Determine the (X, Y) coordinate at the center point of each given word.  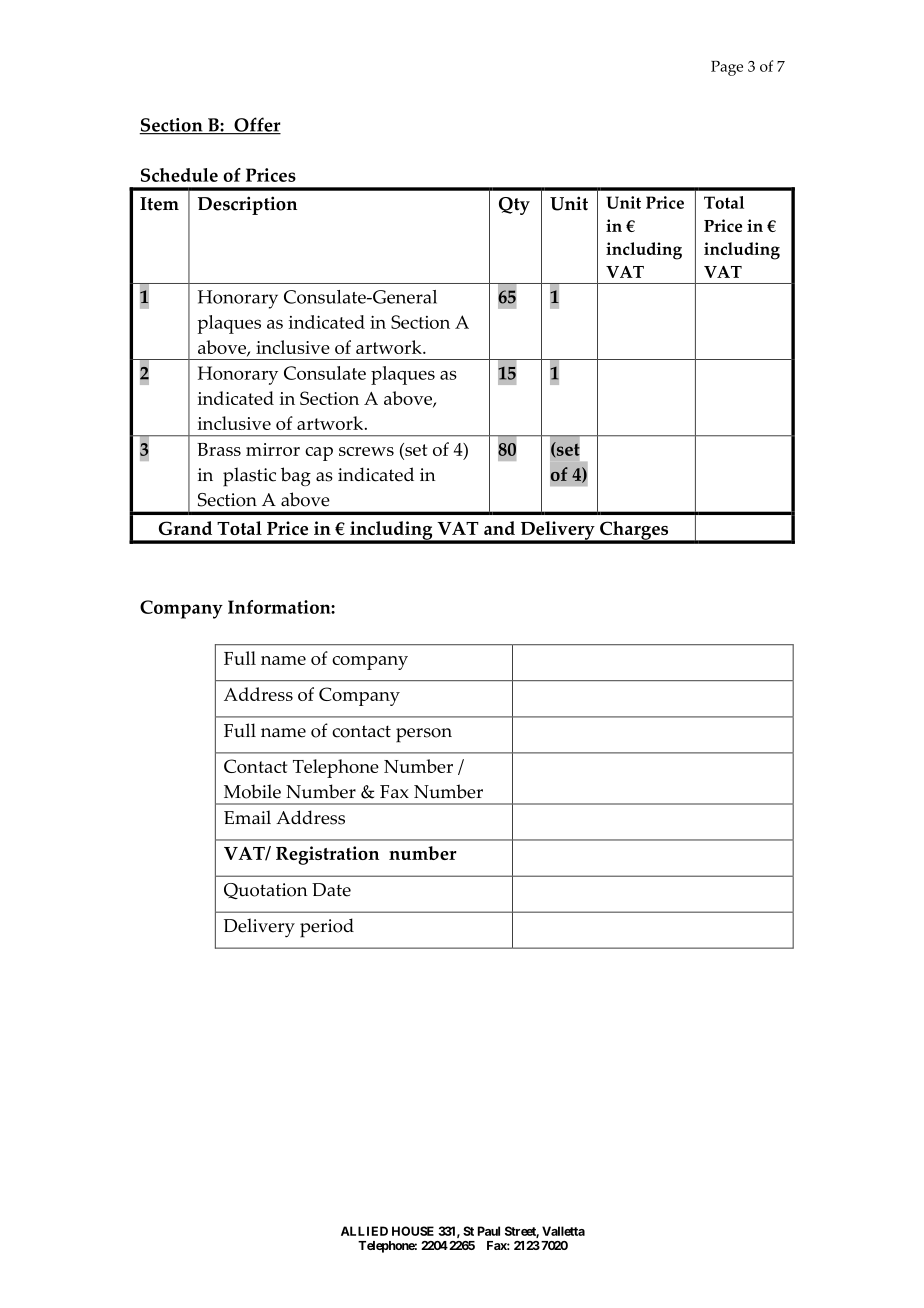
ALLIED (364, 1231)
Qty (514, 206)
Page (727, 68)
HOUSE (413, 1231)
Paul (489, 1231)
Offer (256, 125)
